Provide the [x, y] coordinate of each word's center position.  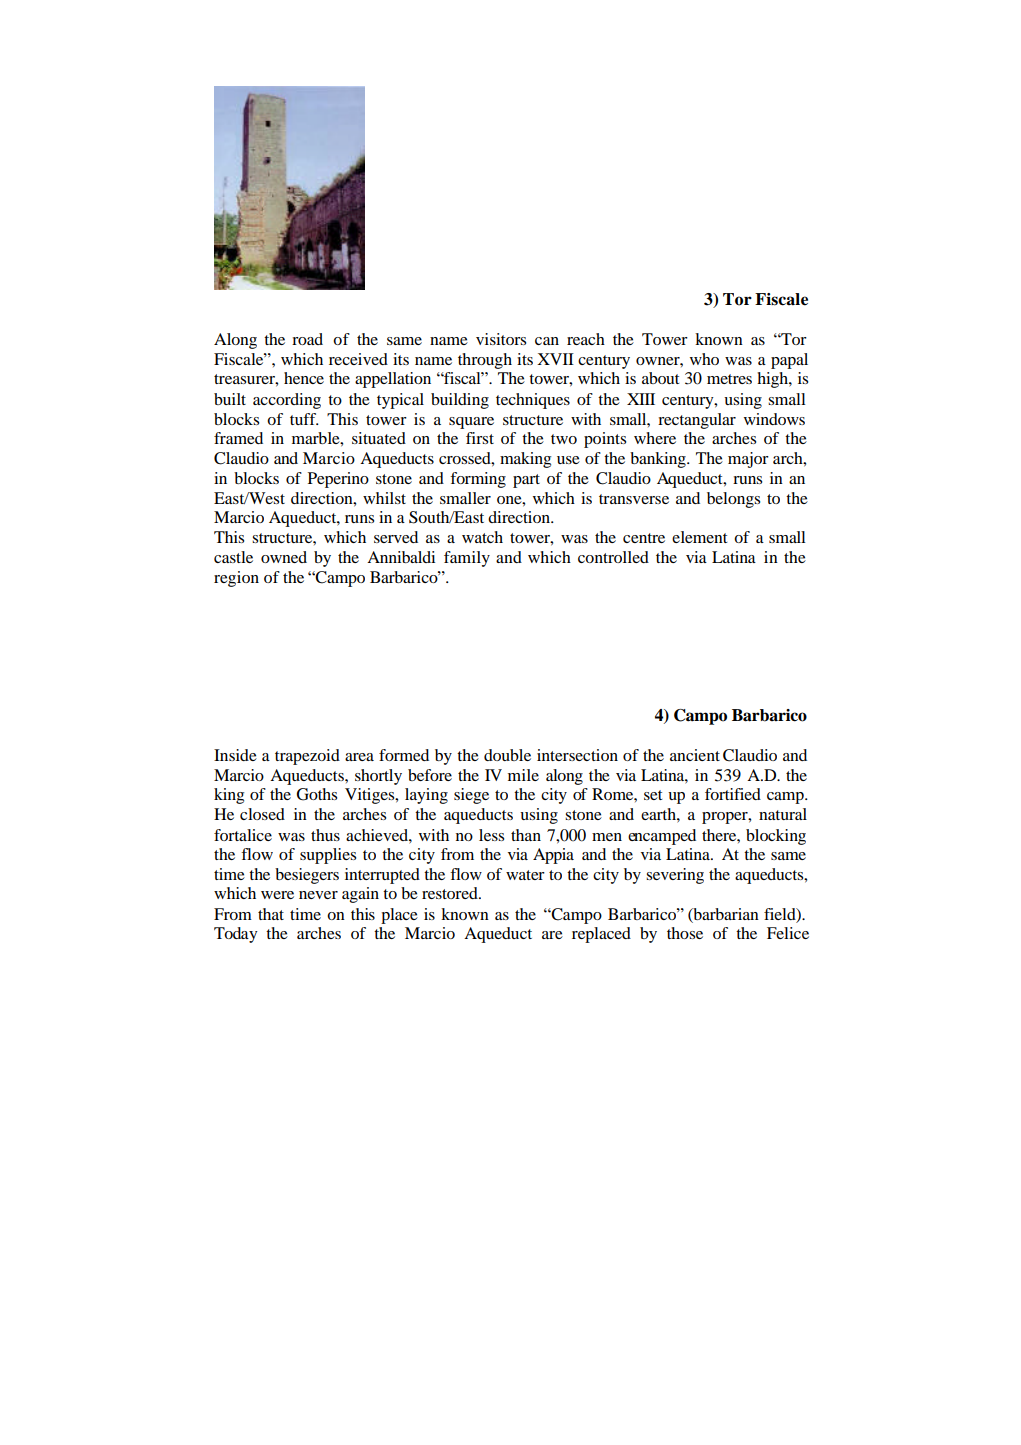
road [307, 339]
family [467, 559]
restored [451, 893]
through [485, 361]
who [704, 359]
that [271, 914]
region [236, 579]
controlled [613, 557]
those [685, 933]
